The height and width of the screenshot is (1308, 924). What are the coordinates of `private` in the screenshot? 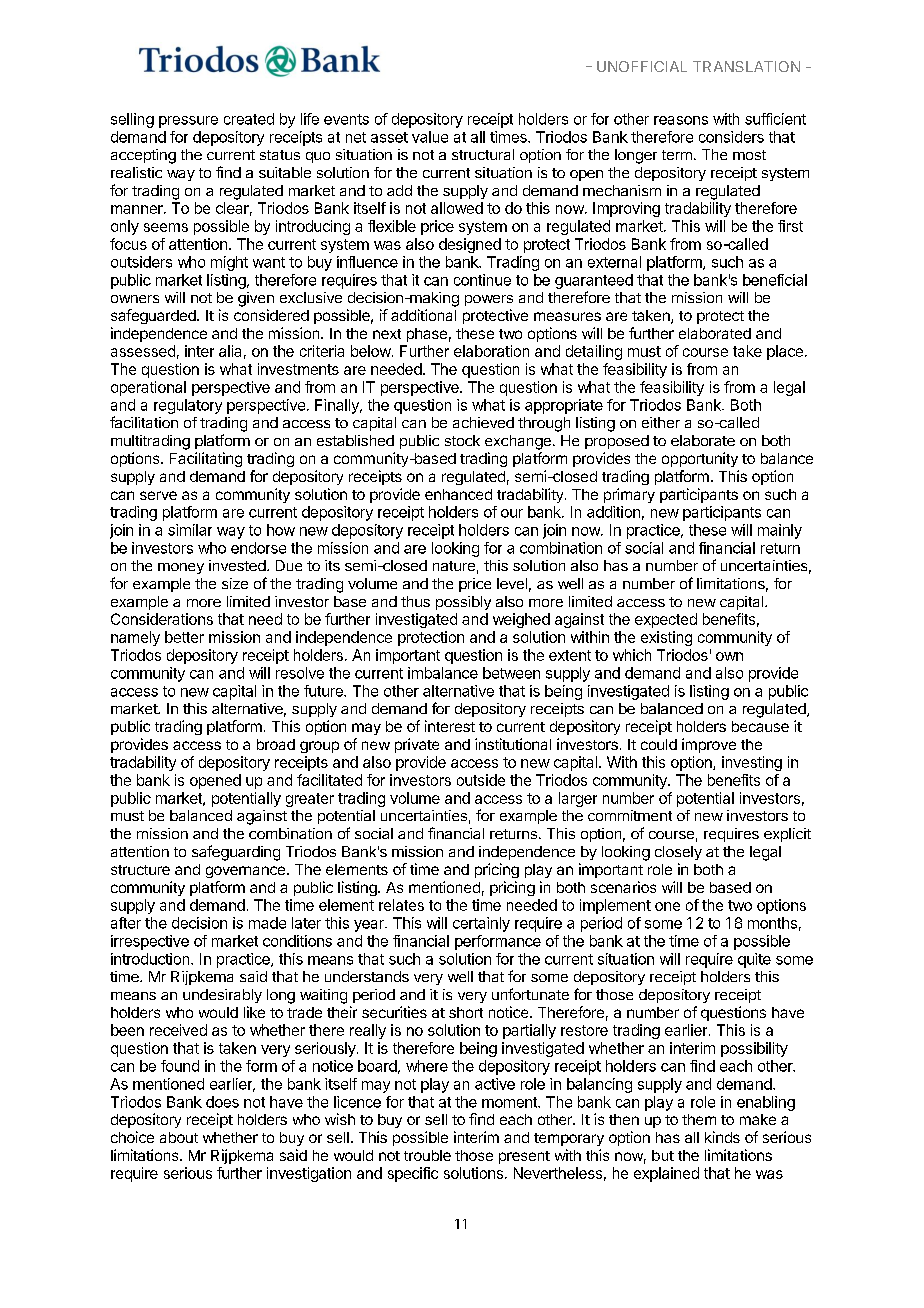 It's located at (417, 745).
